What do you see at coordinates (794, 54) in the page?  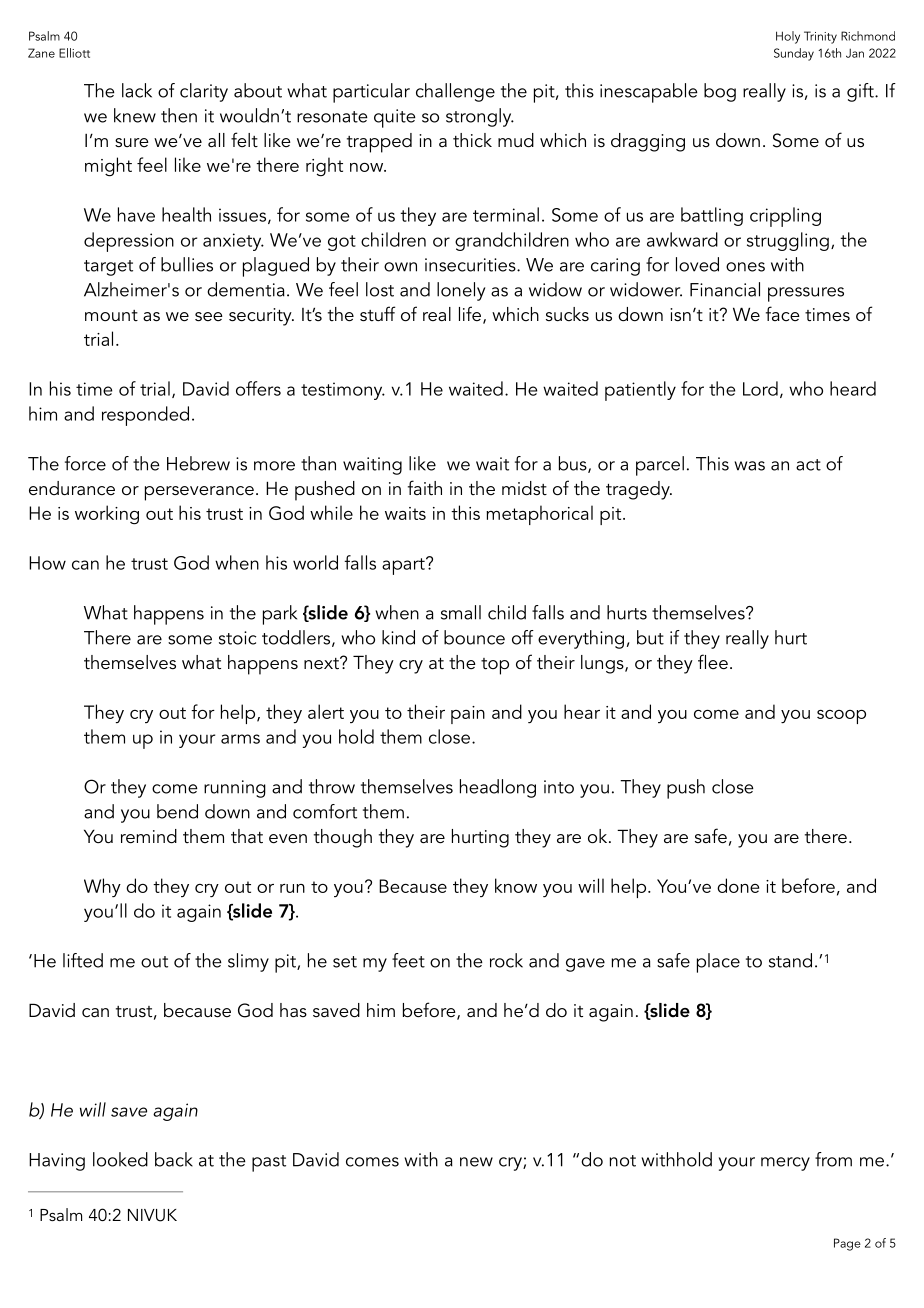 I see `Sunday` at bounding box center [794, 54].
